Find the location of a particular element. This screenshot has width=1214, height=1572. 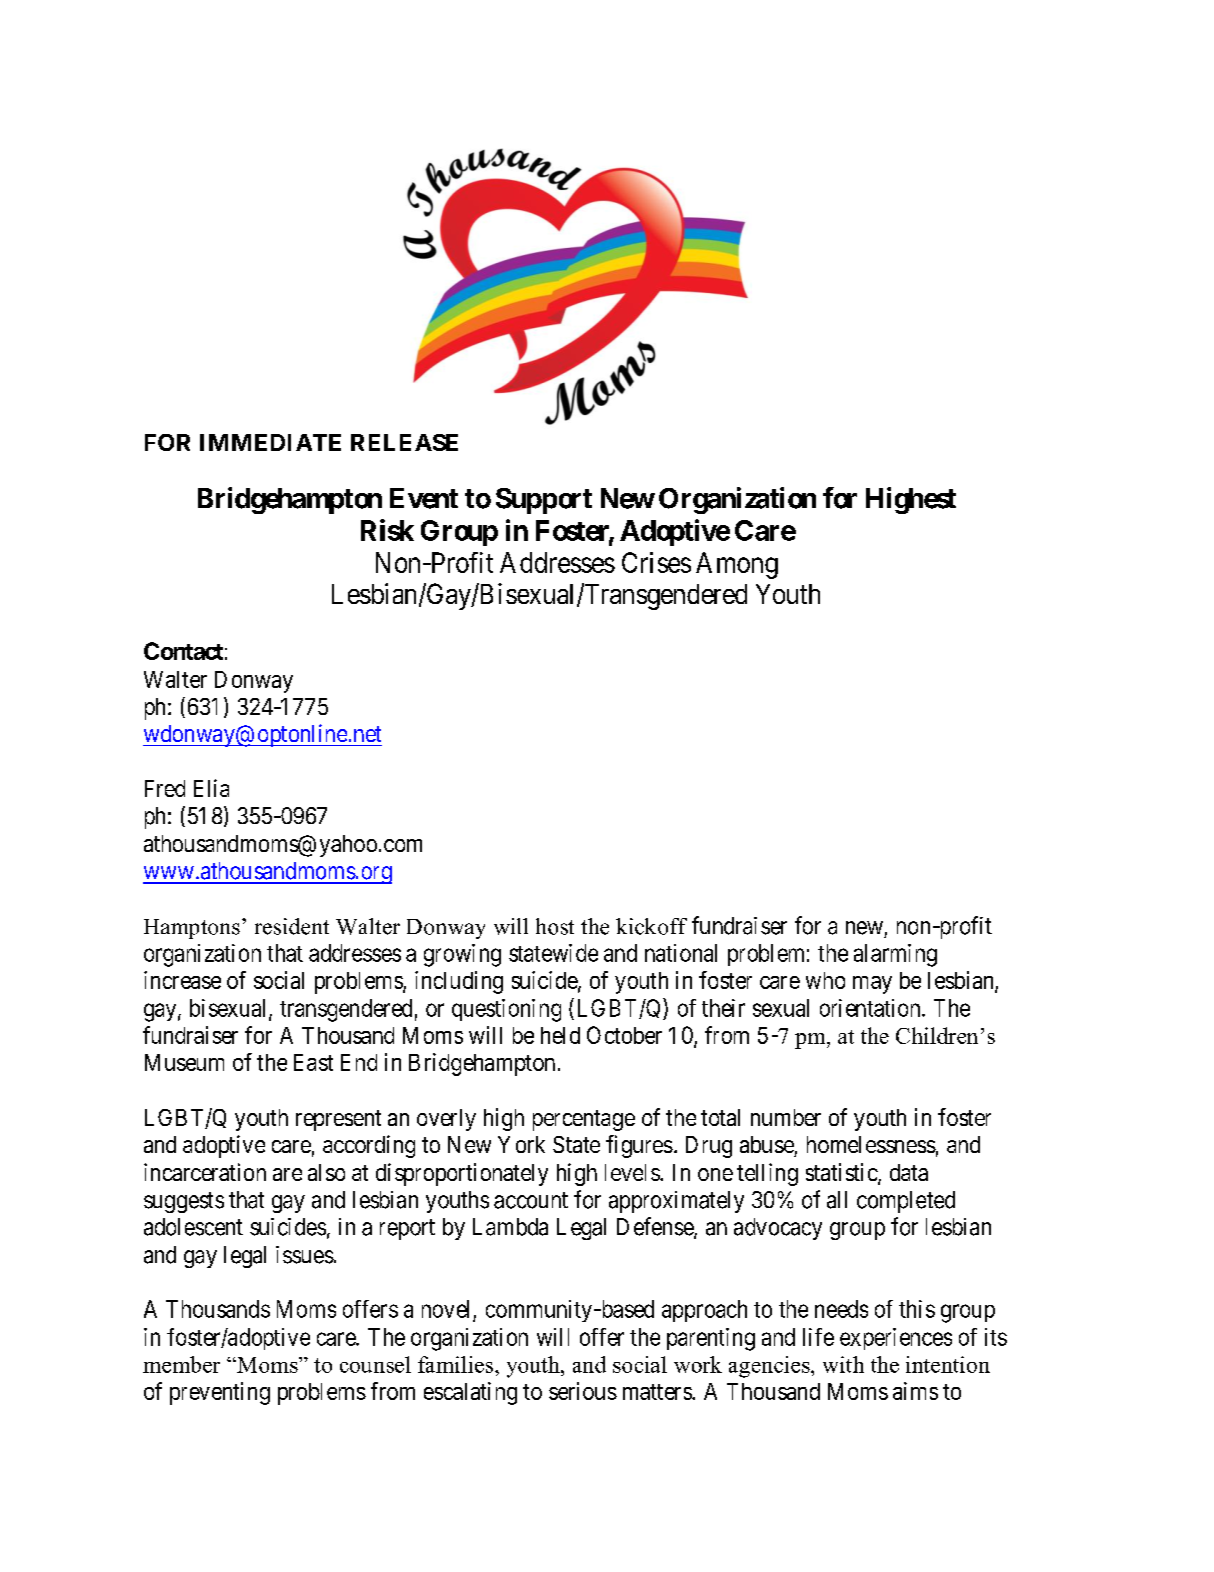

host is located at coordinates (555, 926).
